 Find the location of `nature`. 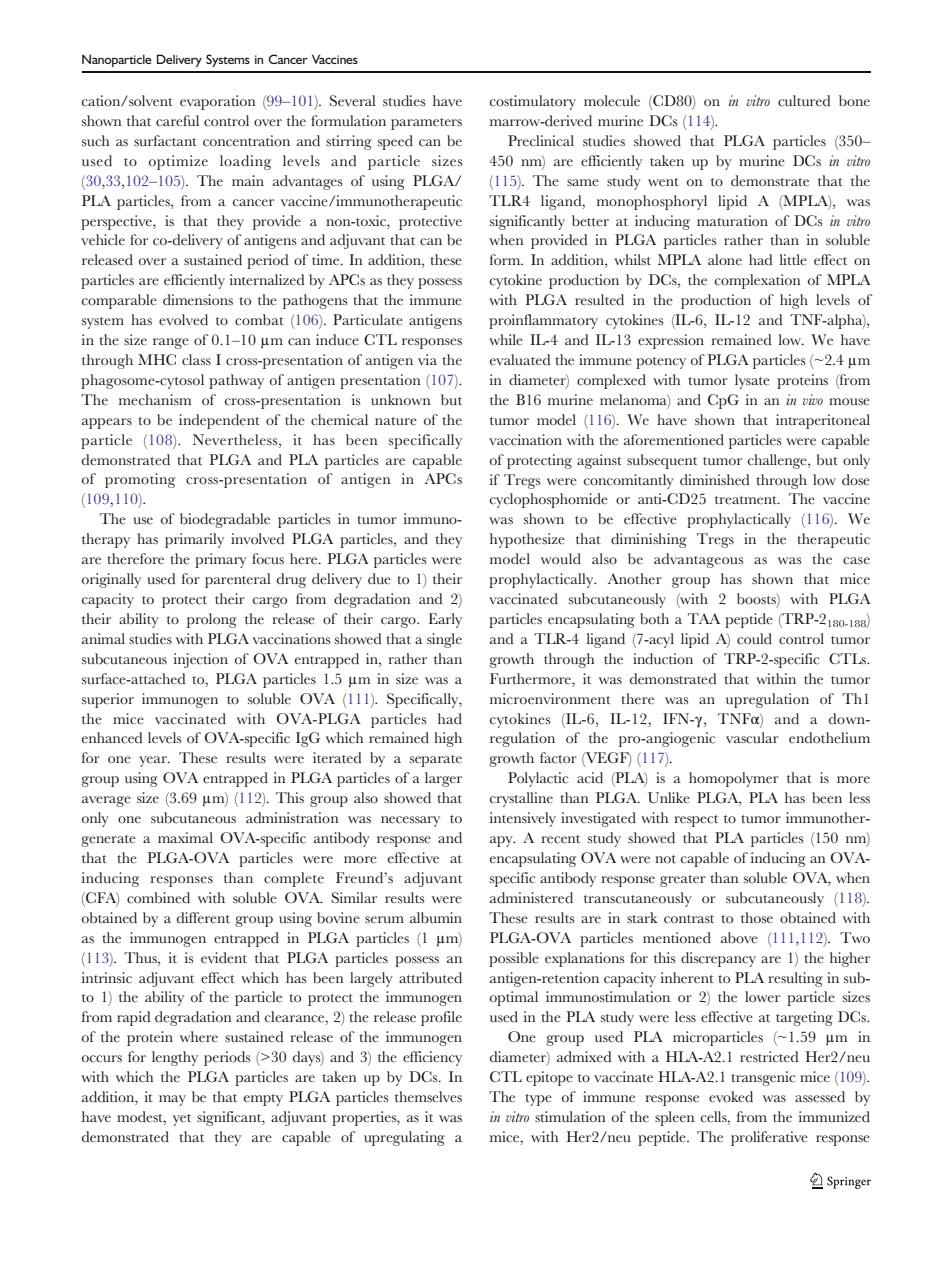

nature is located at coordinates (396, 421).
